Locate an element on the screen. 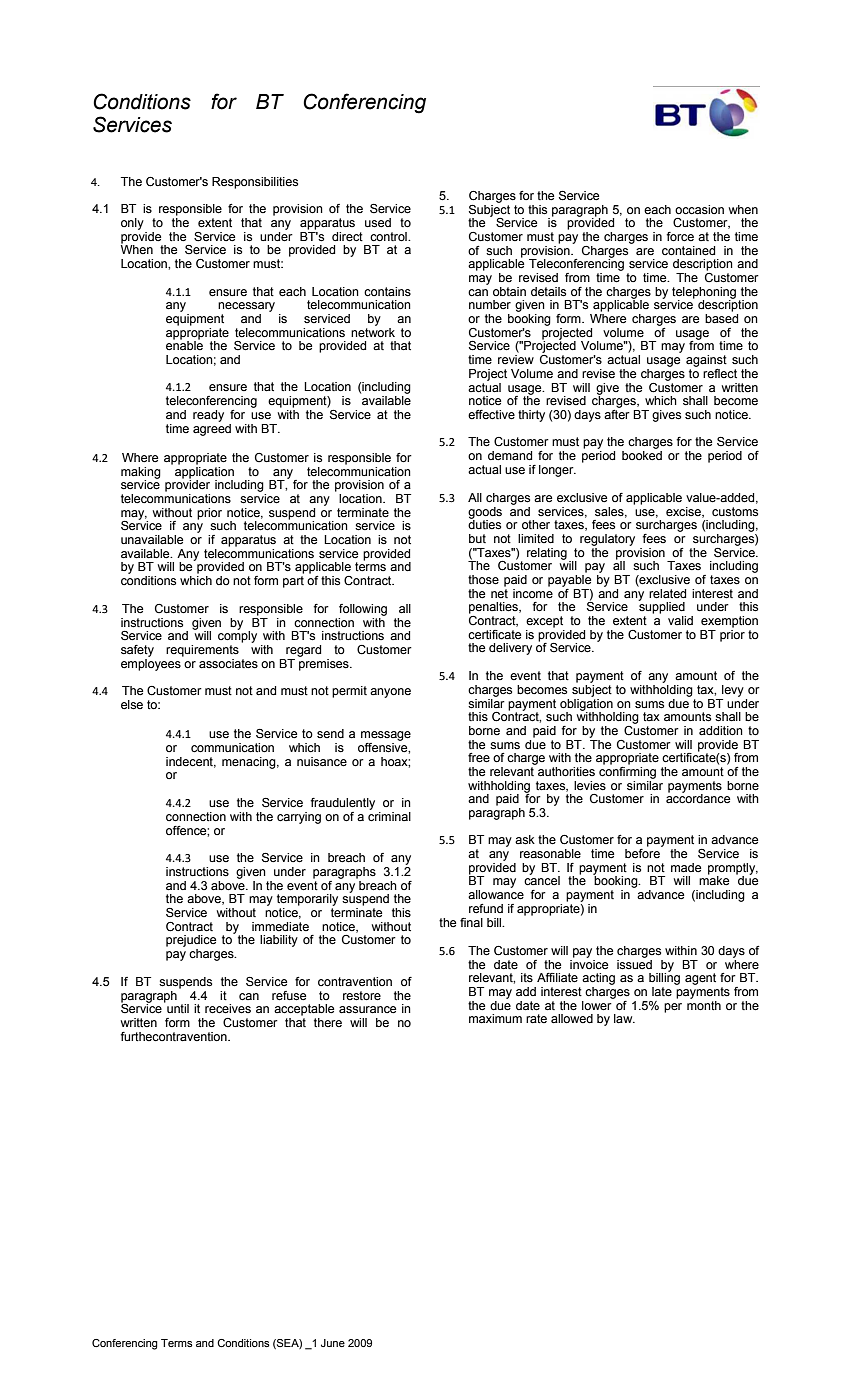 Image resolution: width=849 pixels, height=1400 pixels. Responsibilities is located at coordinates (255, 183).
